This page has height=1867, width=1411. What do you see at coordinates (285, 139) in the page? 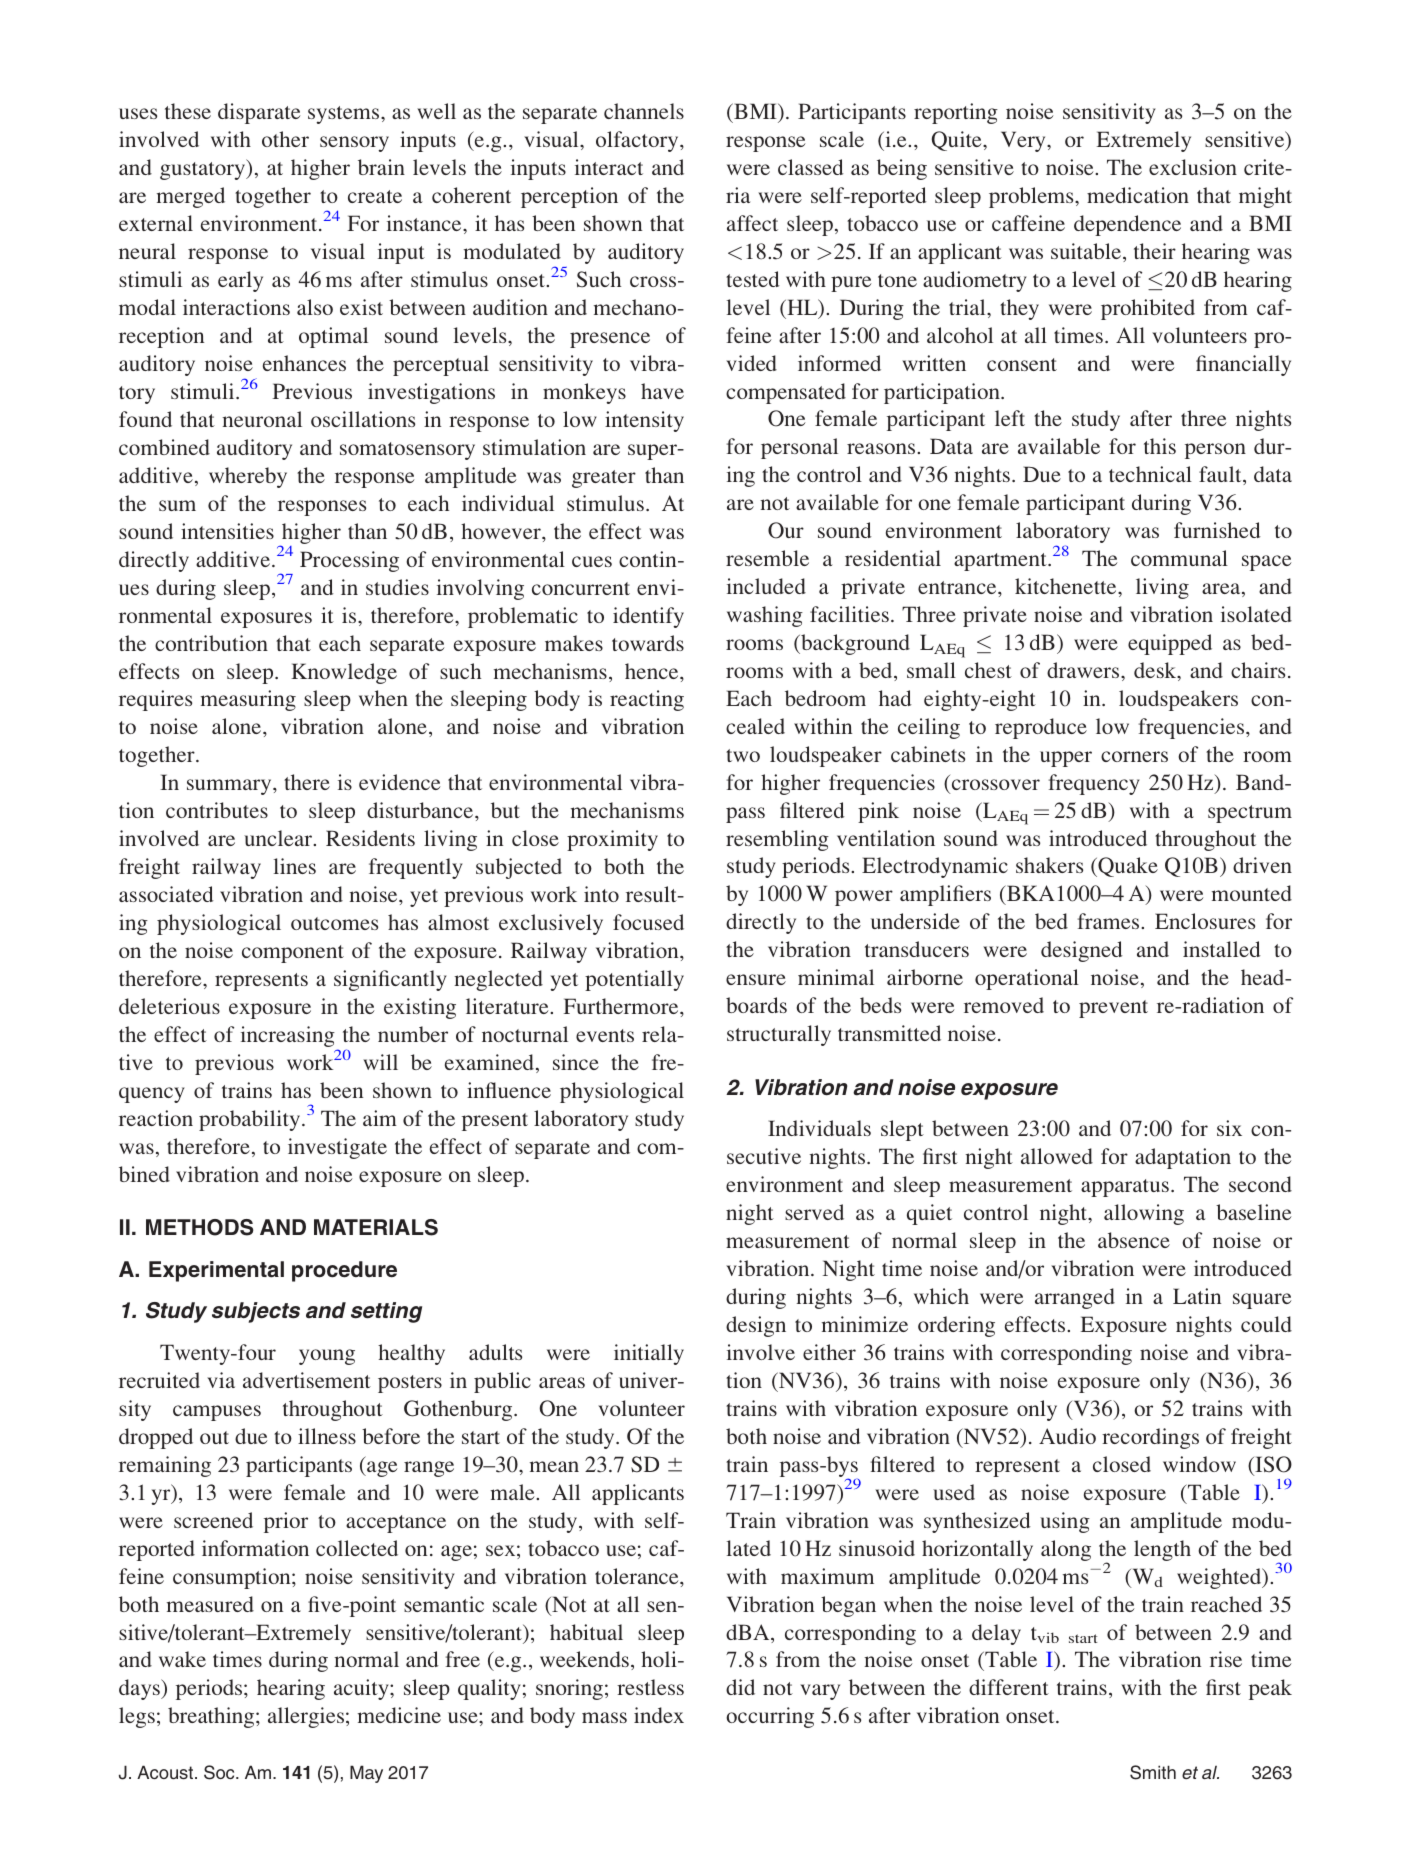
I see `other` at bounding box center [285, 139].
